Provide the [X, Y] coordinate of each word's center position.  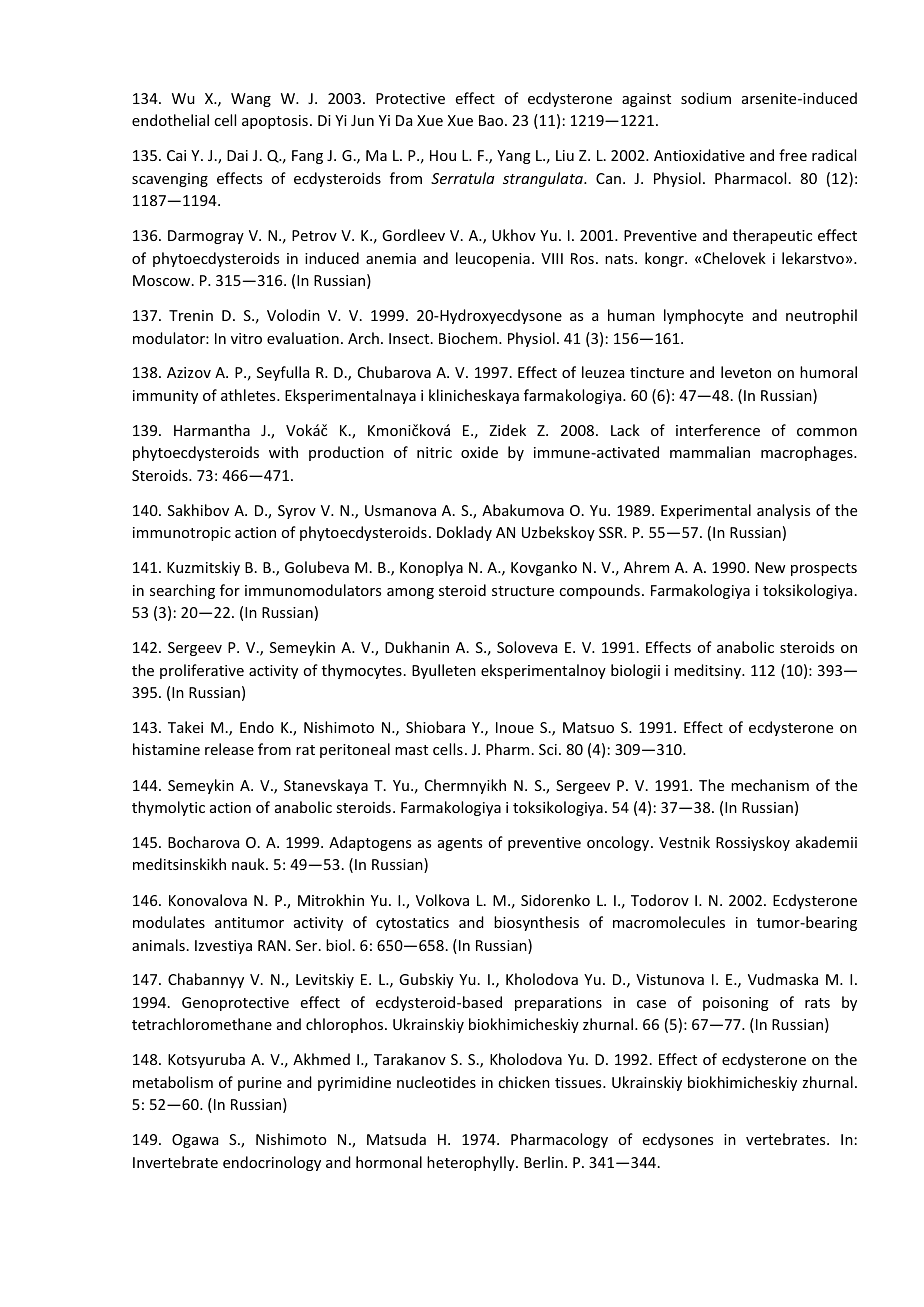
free [793, 155]
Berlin [543, 1162]
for [230, 590]
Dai [237, 155]
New [770, 567]
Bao [492, 120]
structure [523, 591]
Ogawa [195, 1141]
